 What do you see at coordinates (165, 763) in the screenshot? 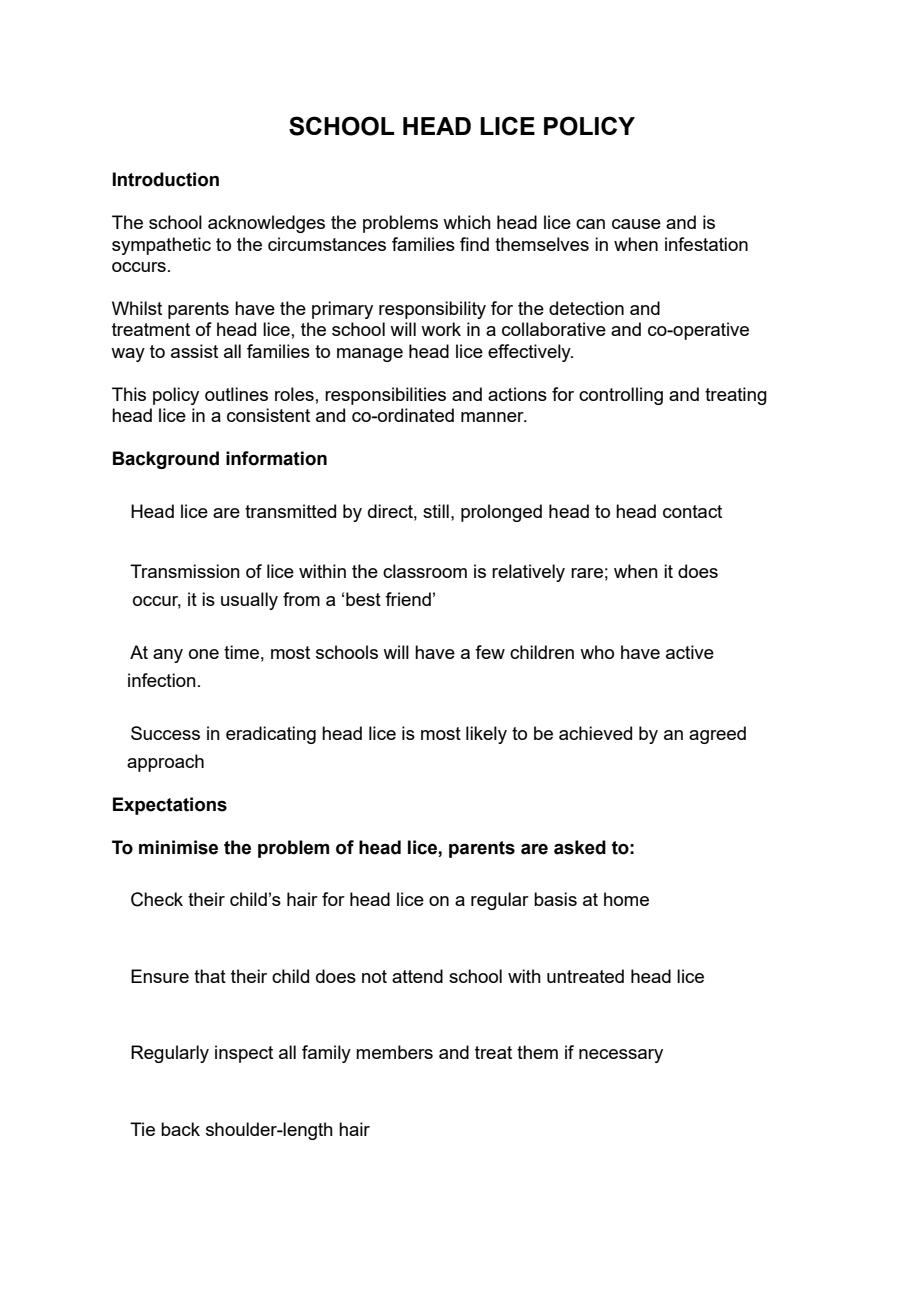
I see `approach` at bounding box center [165, 763].
